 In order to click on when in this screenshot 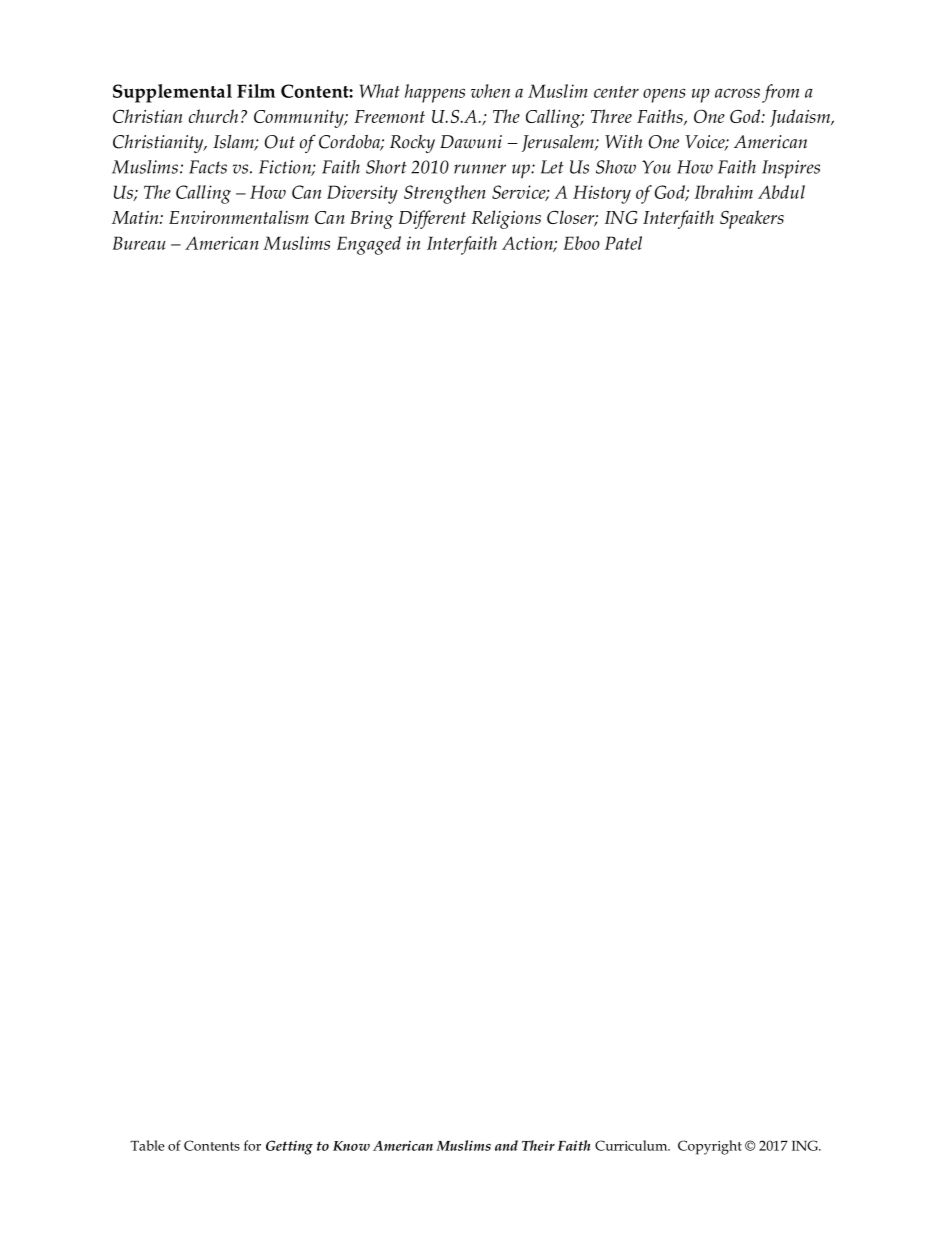, I will do `click(490, 91)`.
